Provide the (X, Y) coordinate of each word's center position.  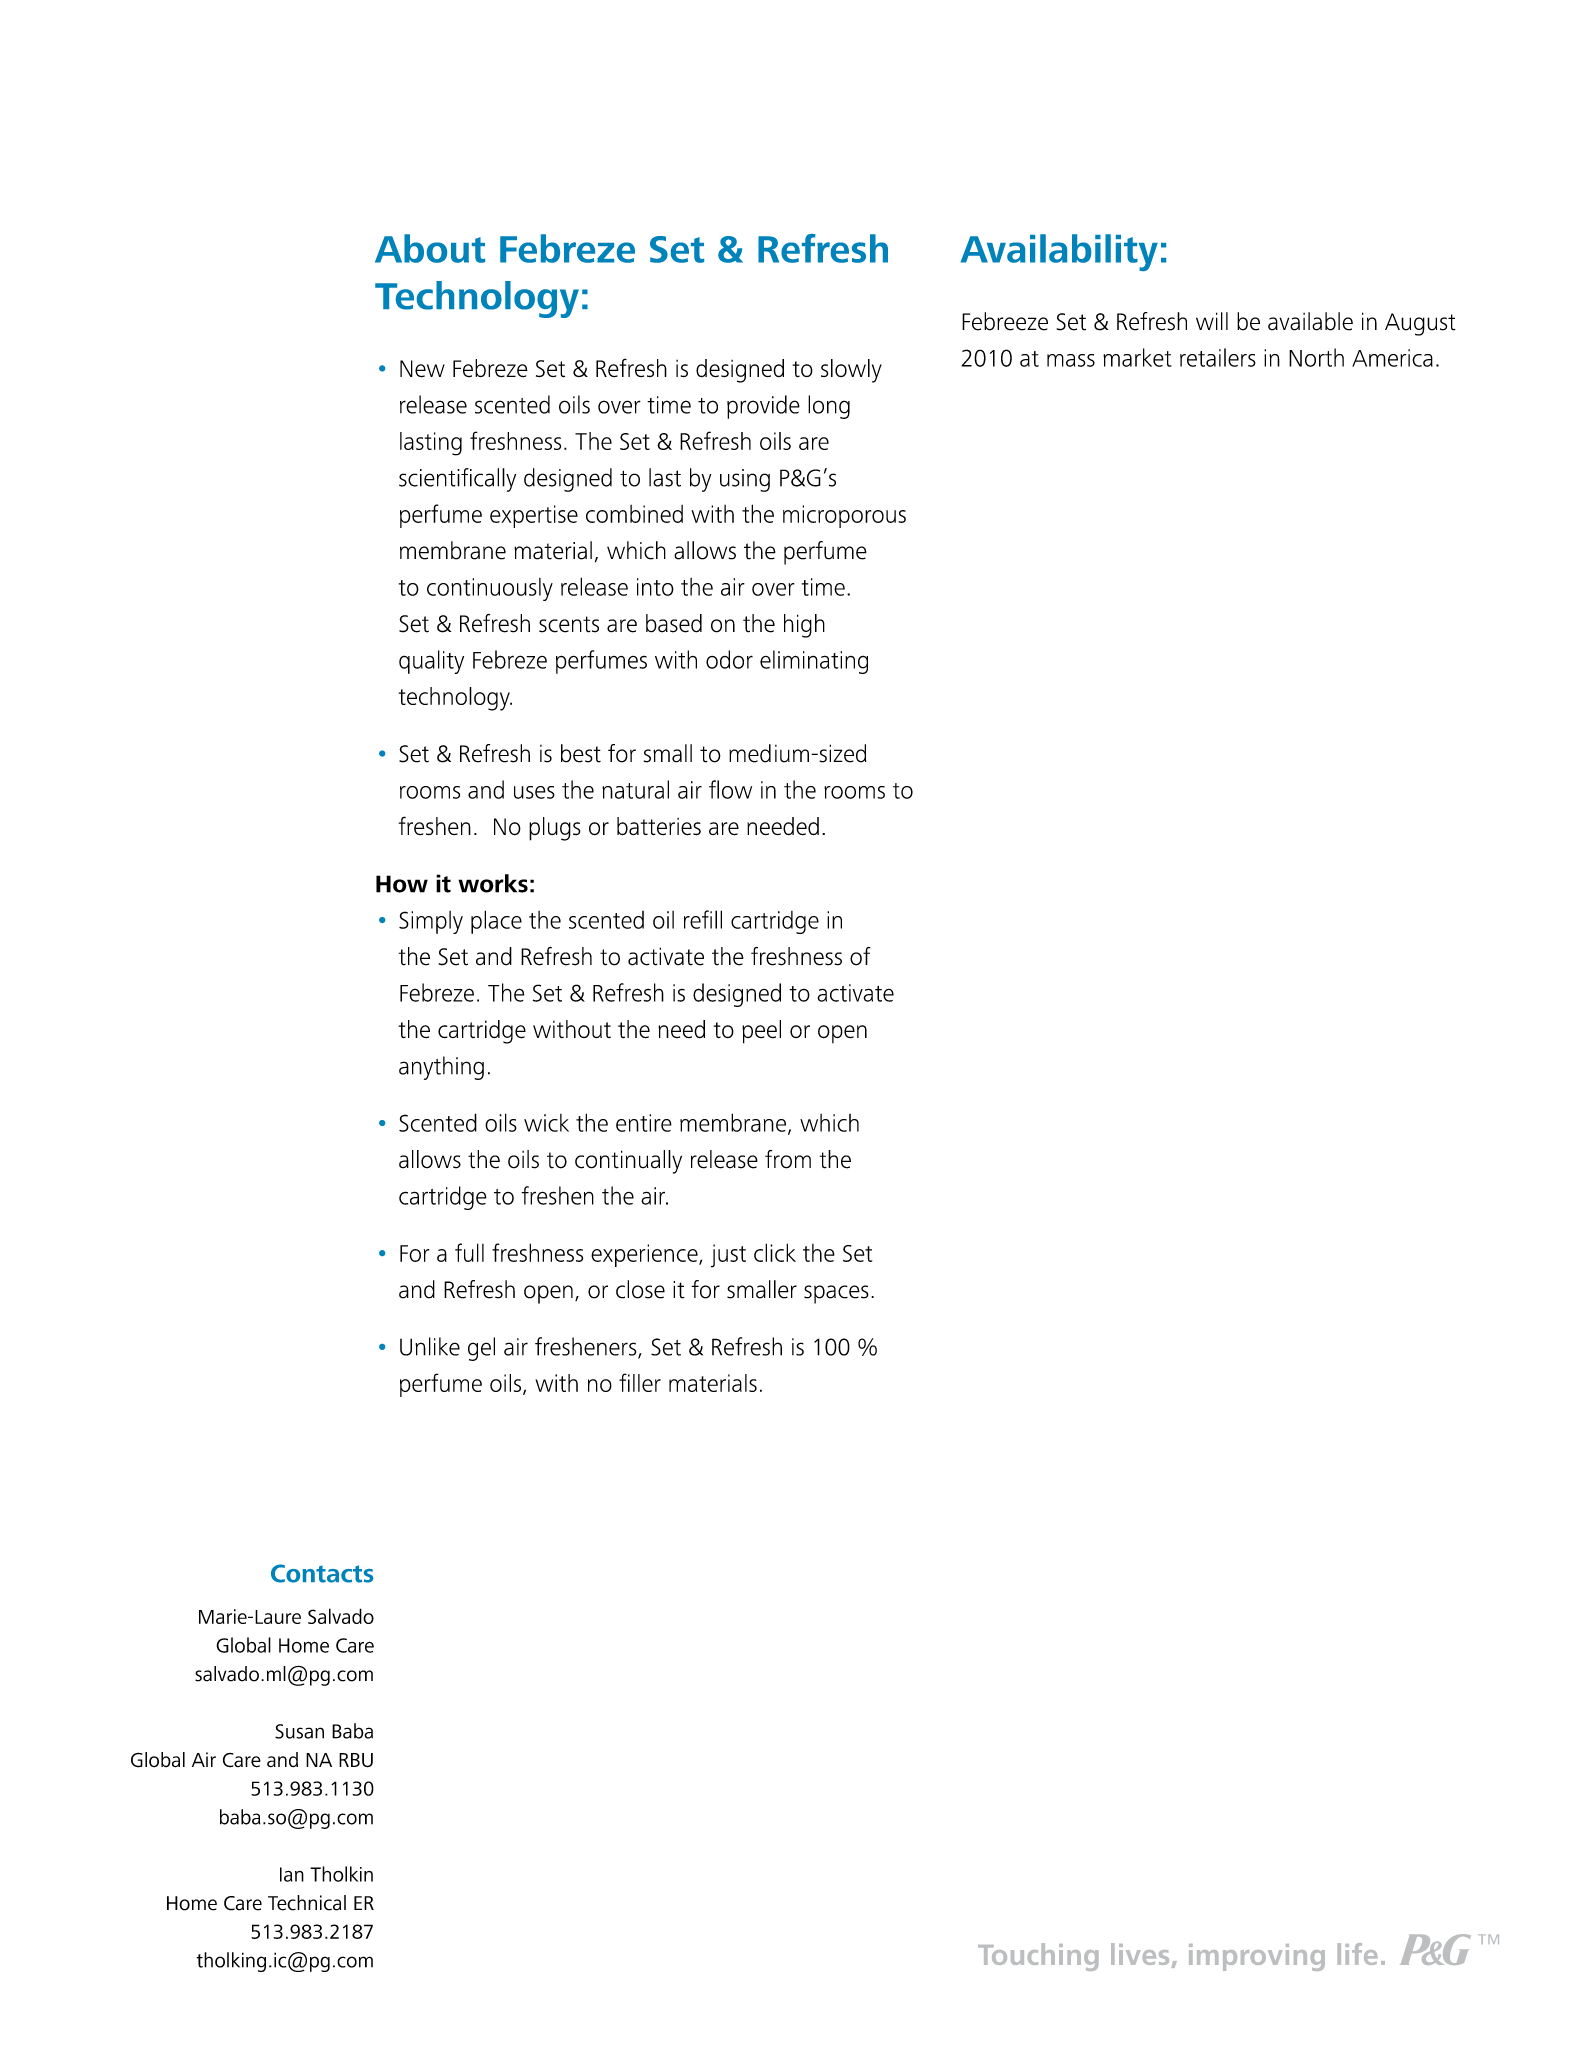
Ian (292, 1874)
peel (761, 1032)
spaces (836, 1294)
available (1310, 321)
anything (441, 1068)
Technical (307, 1903)
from (788, 1159)
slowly (851, 371)
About (430, 248)
